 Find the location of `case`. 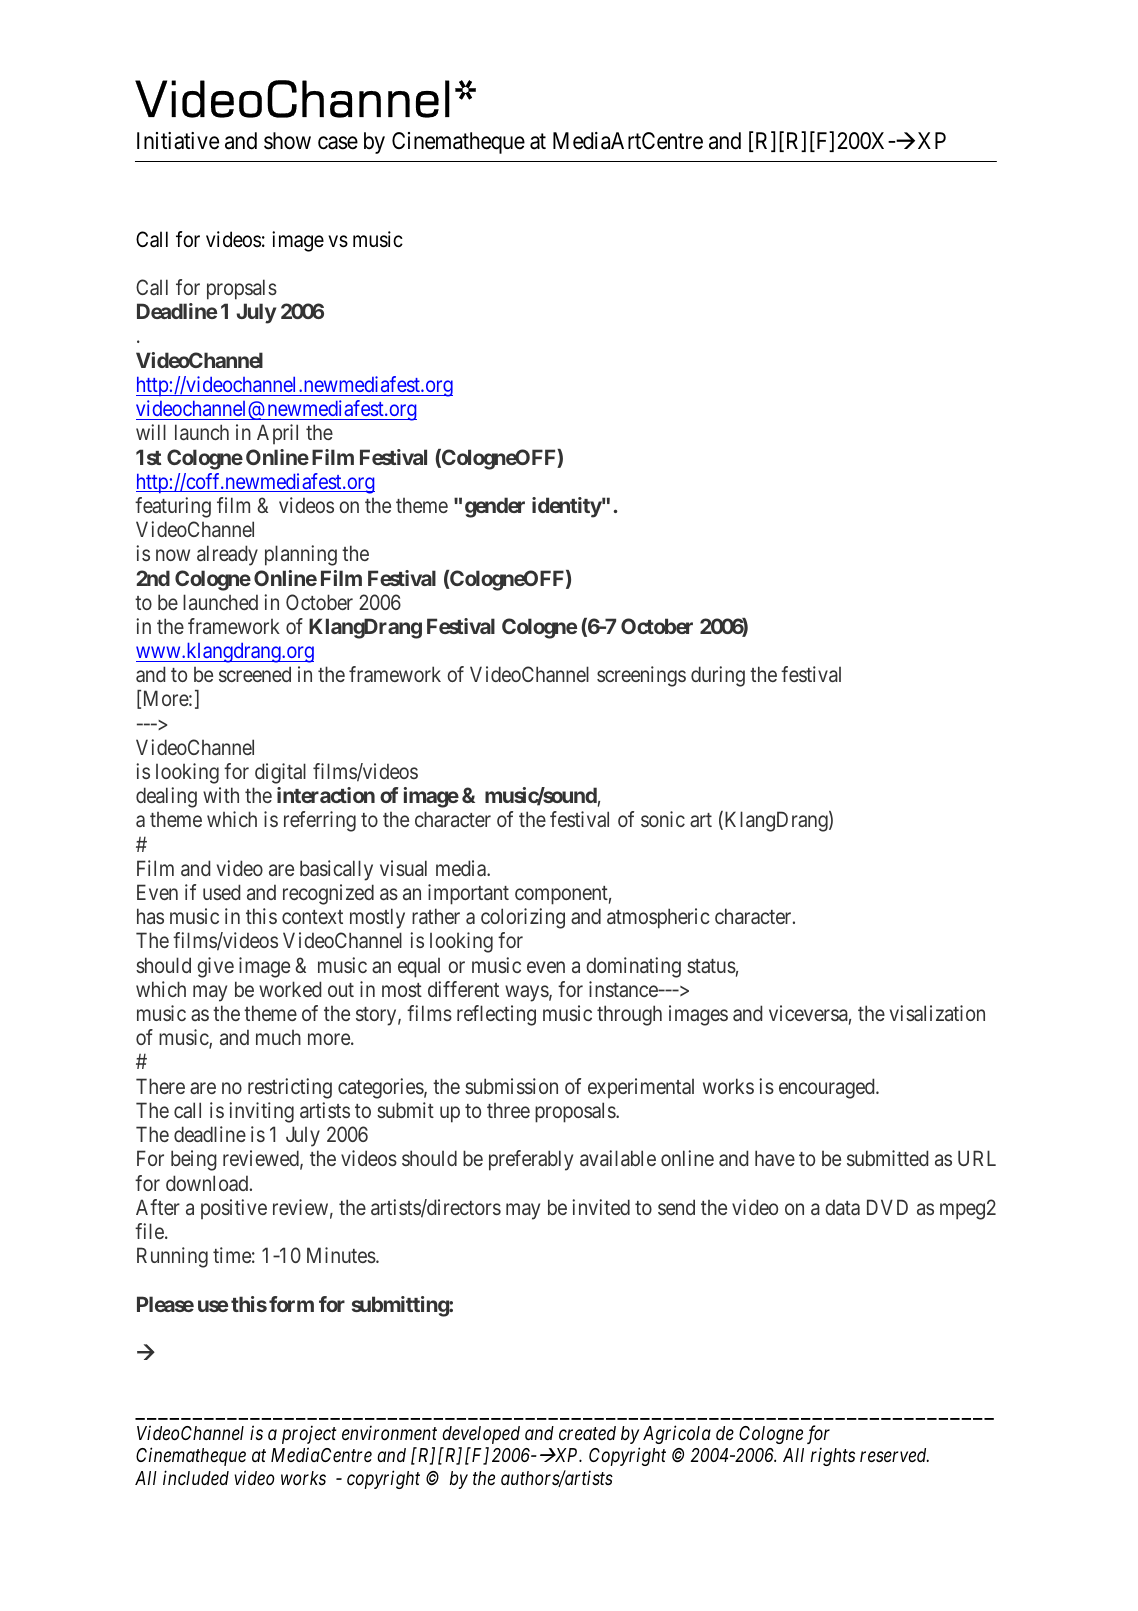

case is located at coordinates (338, 143).
